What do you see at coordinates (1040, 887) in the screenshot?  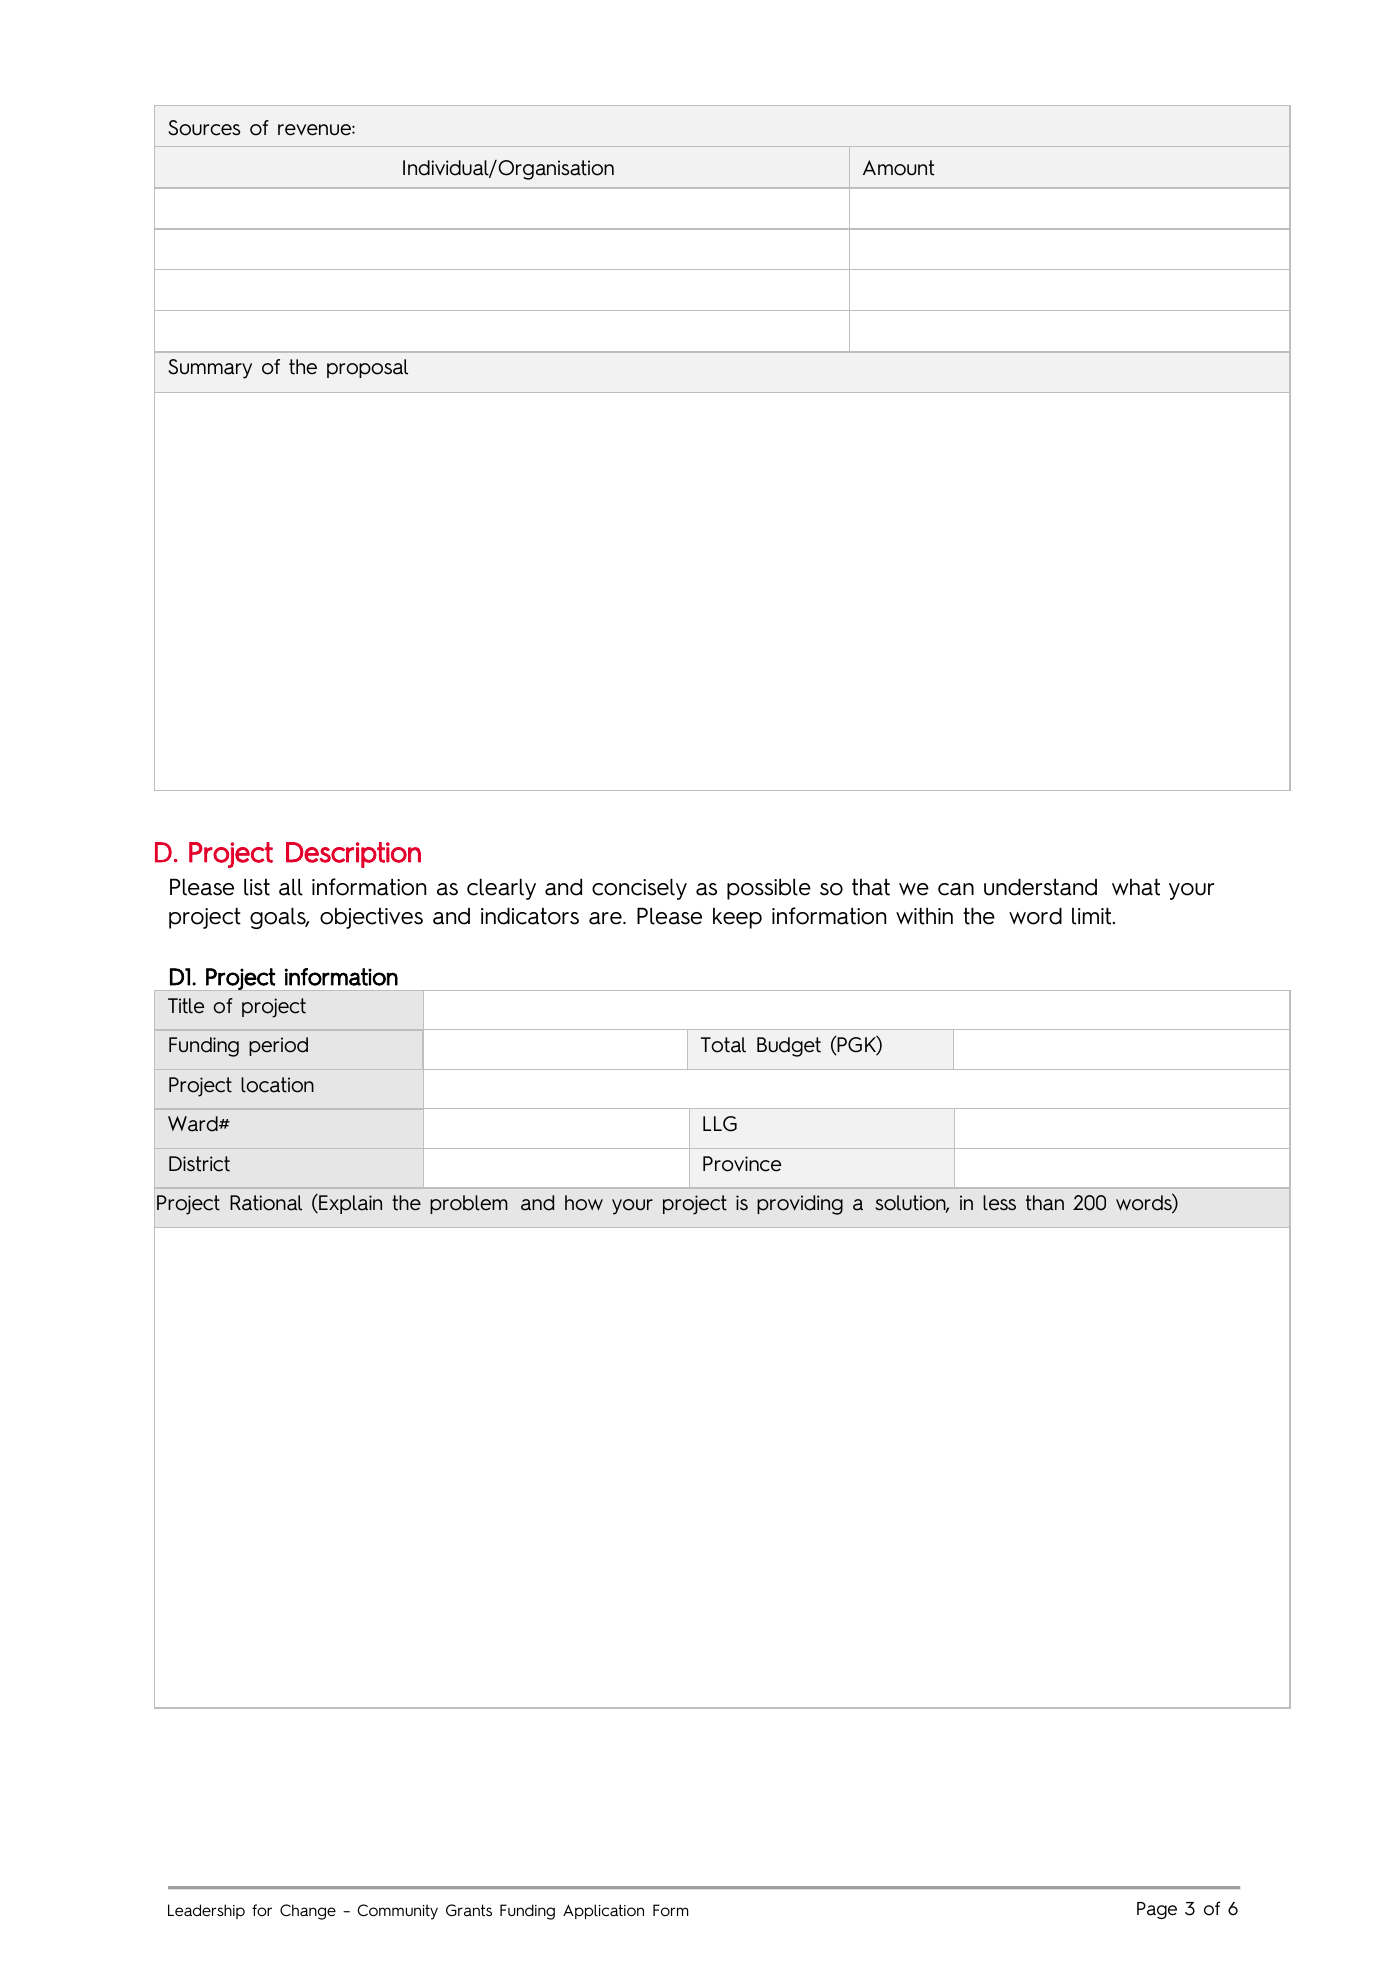 I see `understand` at bounding box center [1040, 887].
